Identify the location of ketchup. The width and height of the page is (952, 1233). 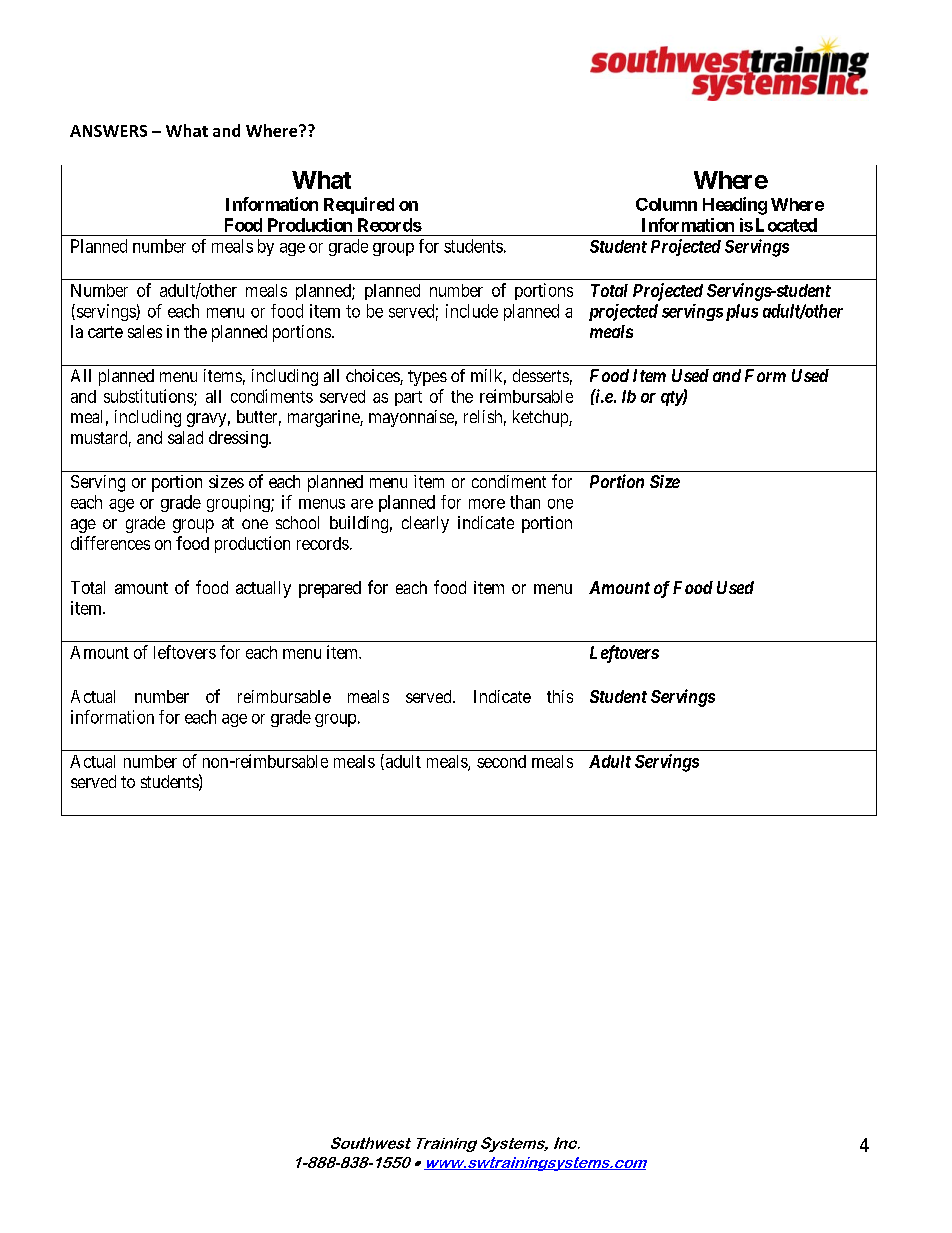
(541, 418).
